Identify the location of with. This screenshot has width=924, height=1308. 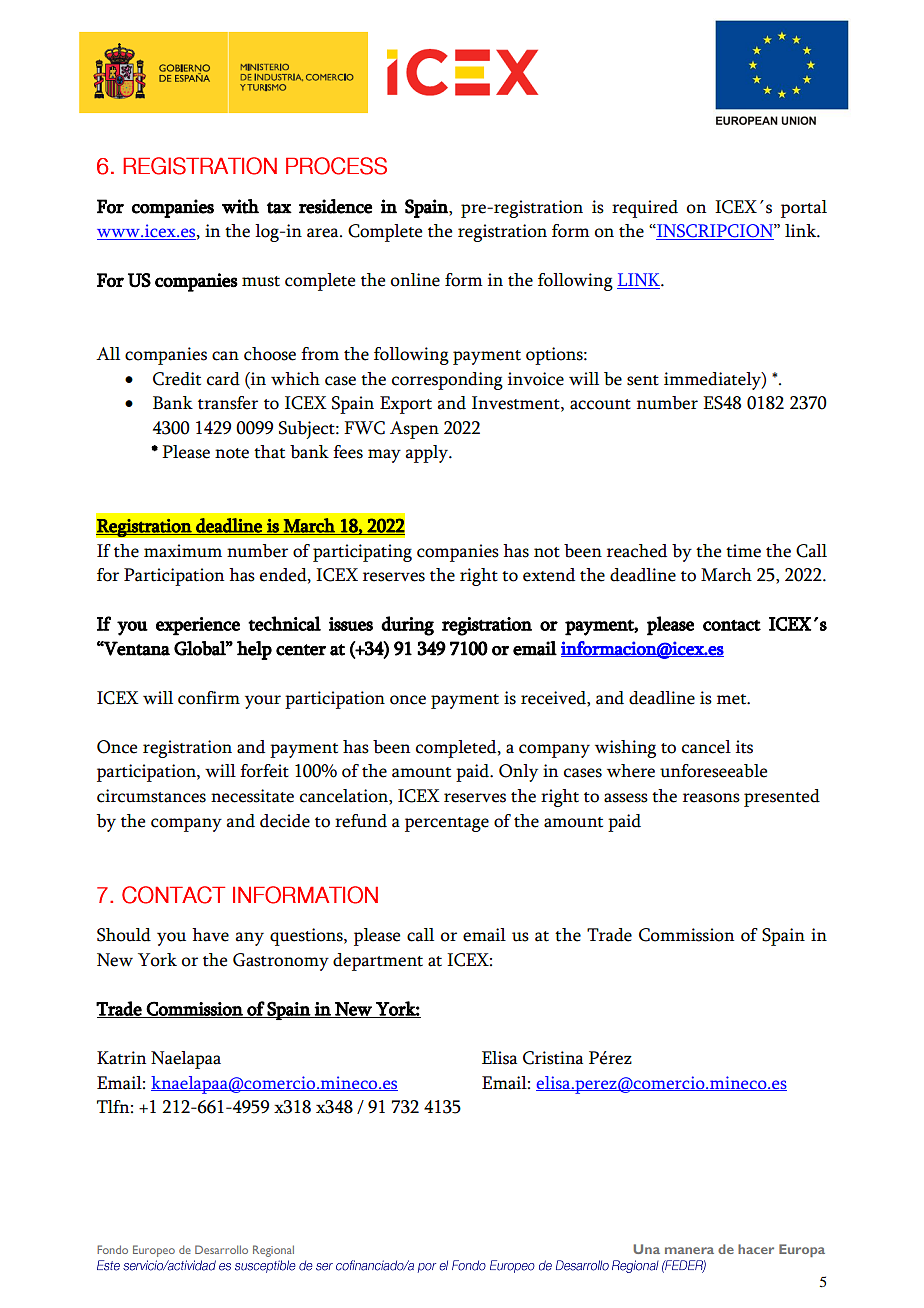
(240, 206).
